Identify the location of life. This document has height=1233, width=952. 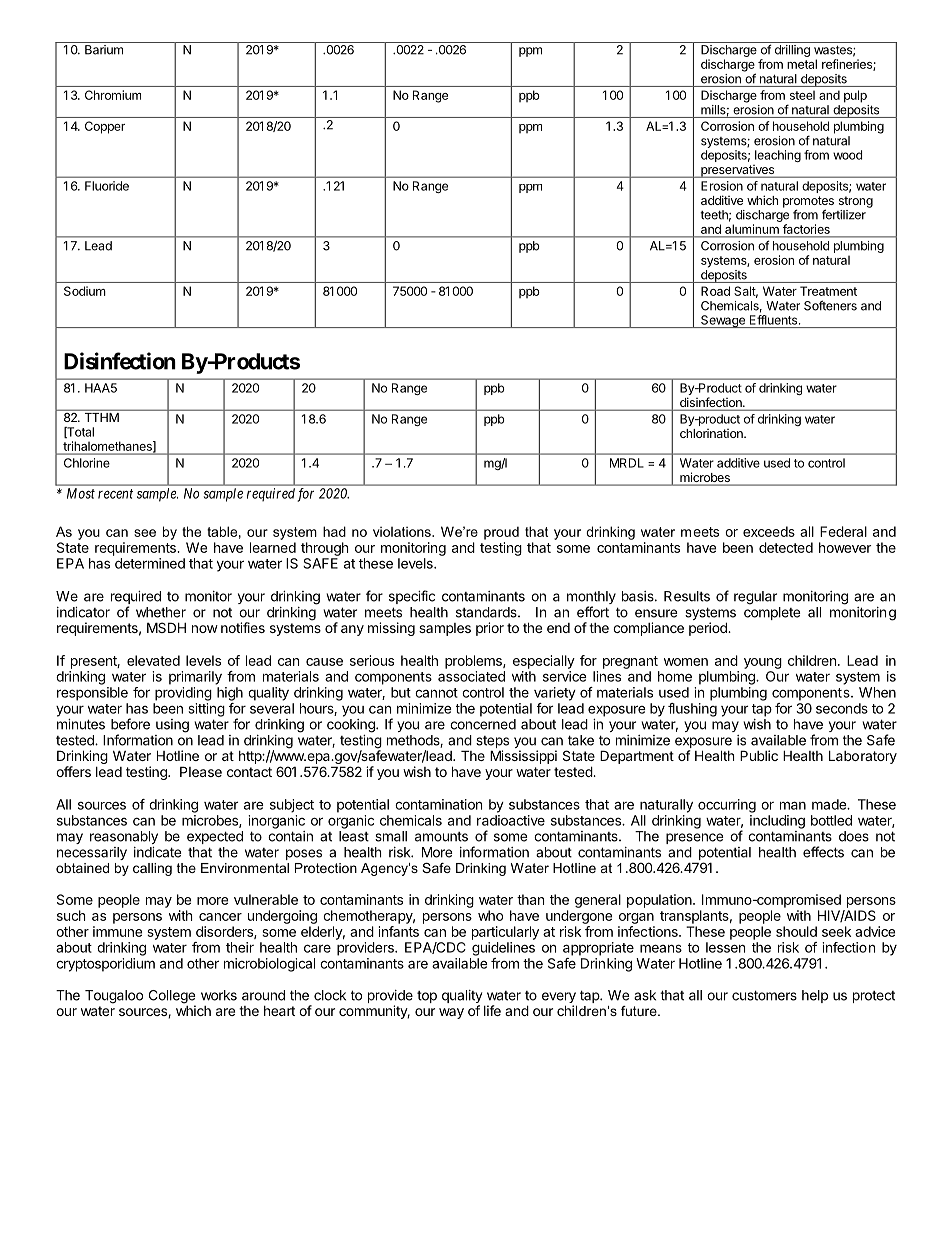
(492, 1010).
